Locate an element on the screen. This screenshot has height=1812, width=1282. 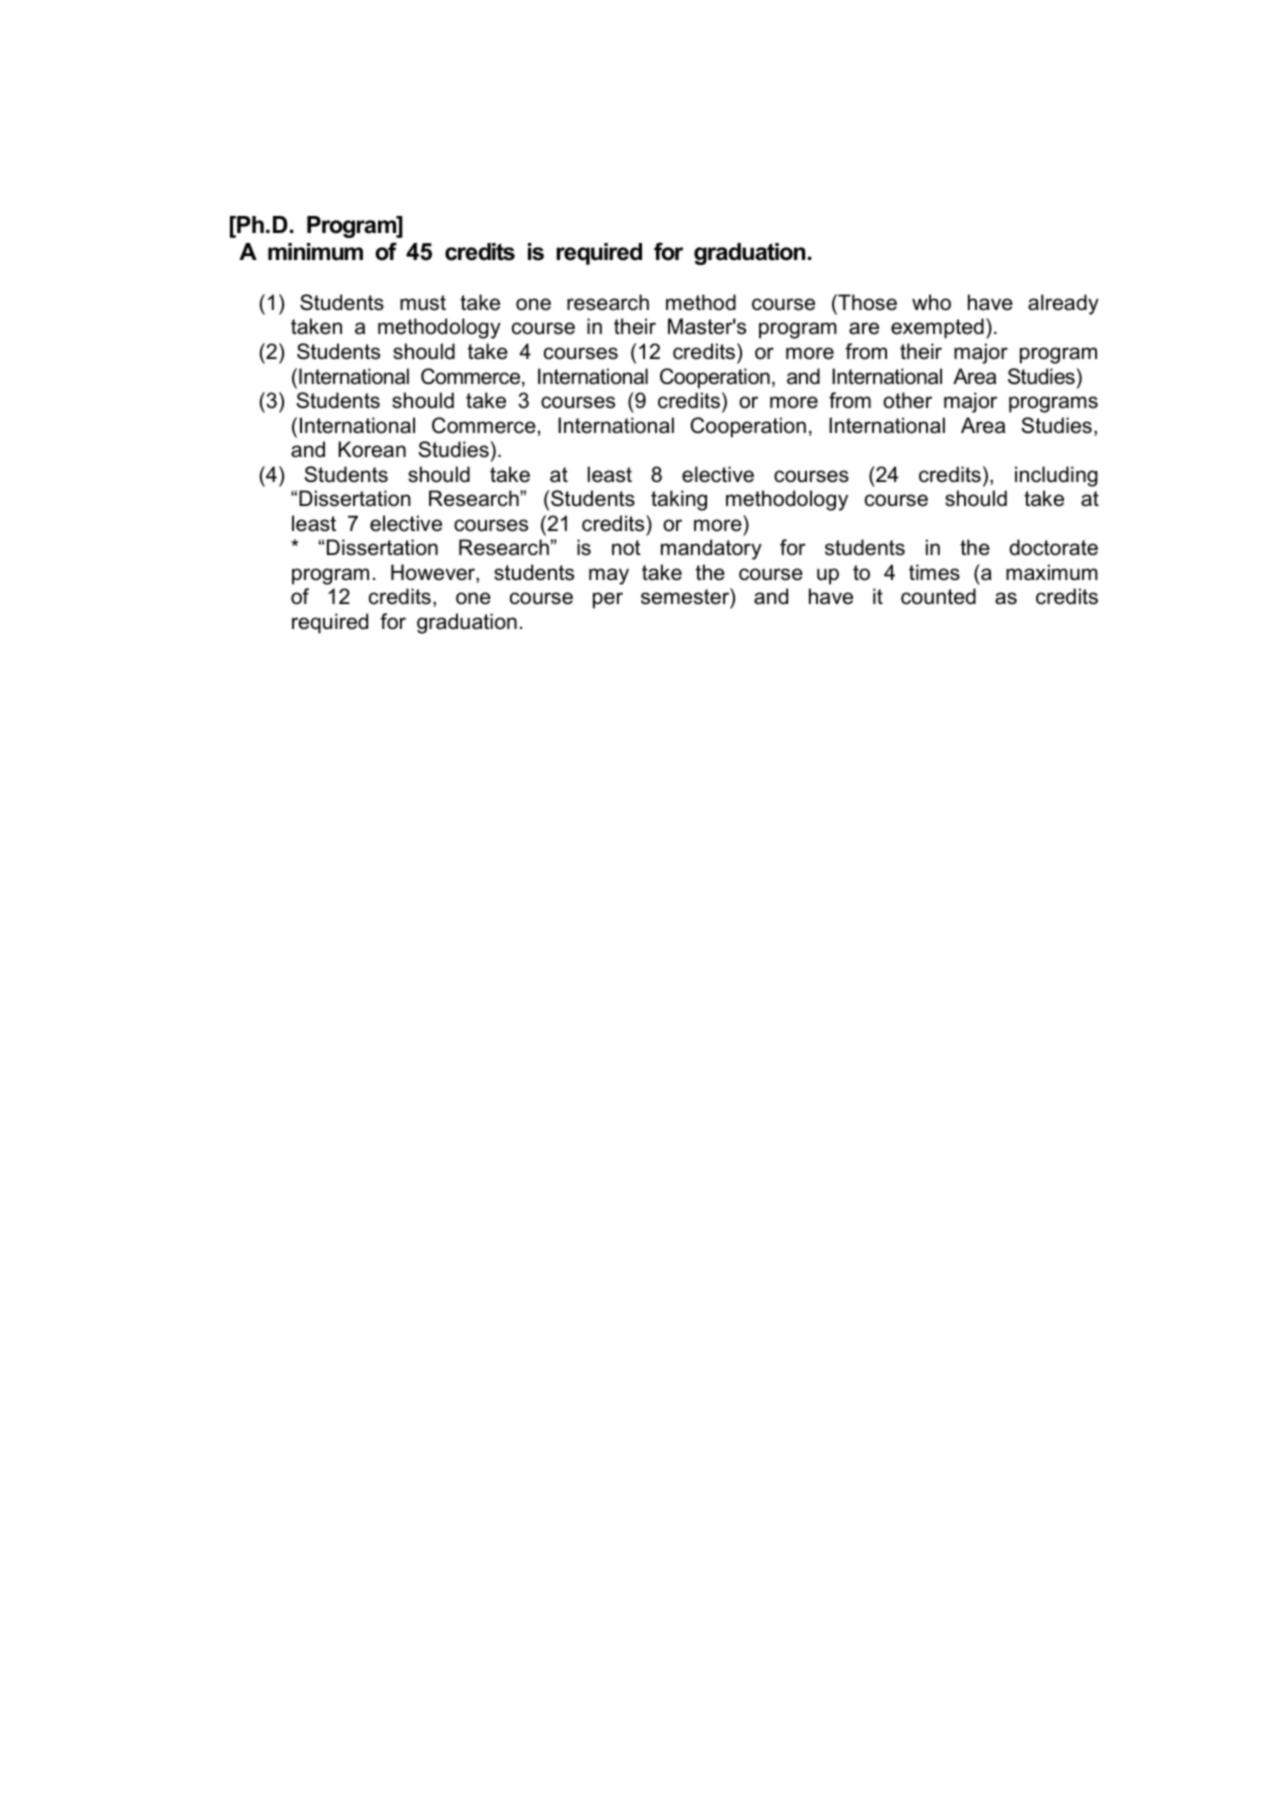
must is located at coordinates (423, 303).
